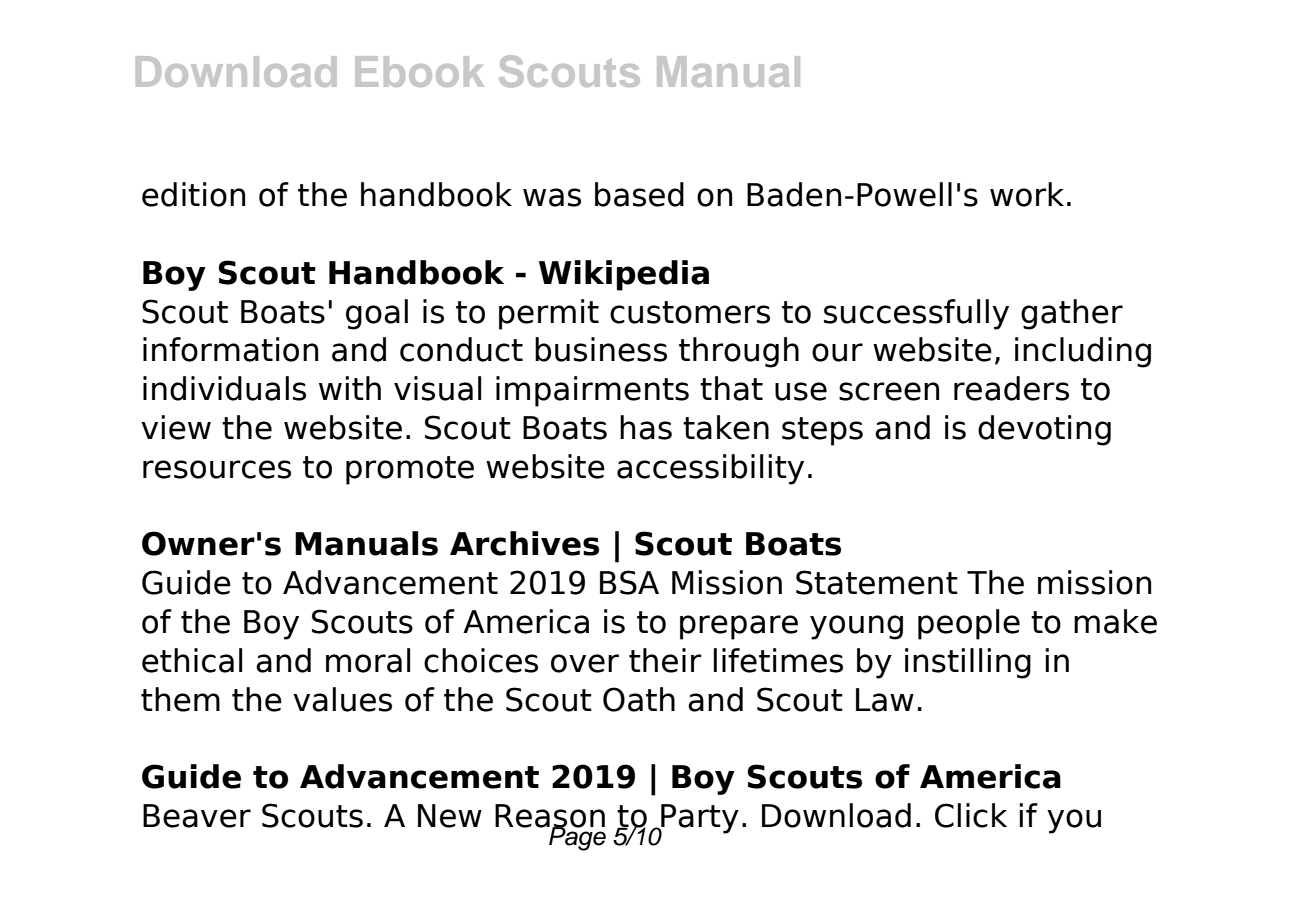 Image resolution: width=1303 pixels, height=924 pixels. What do you see at coordinates (1072, 314) in the screenshot?
I see `gather` at bounding box center [1072, 314].
